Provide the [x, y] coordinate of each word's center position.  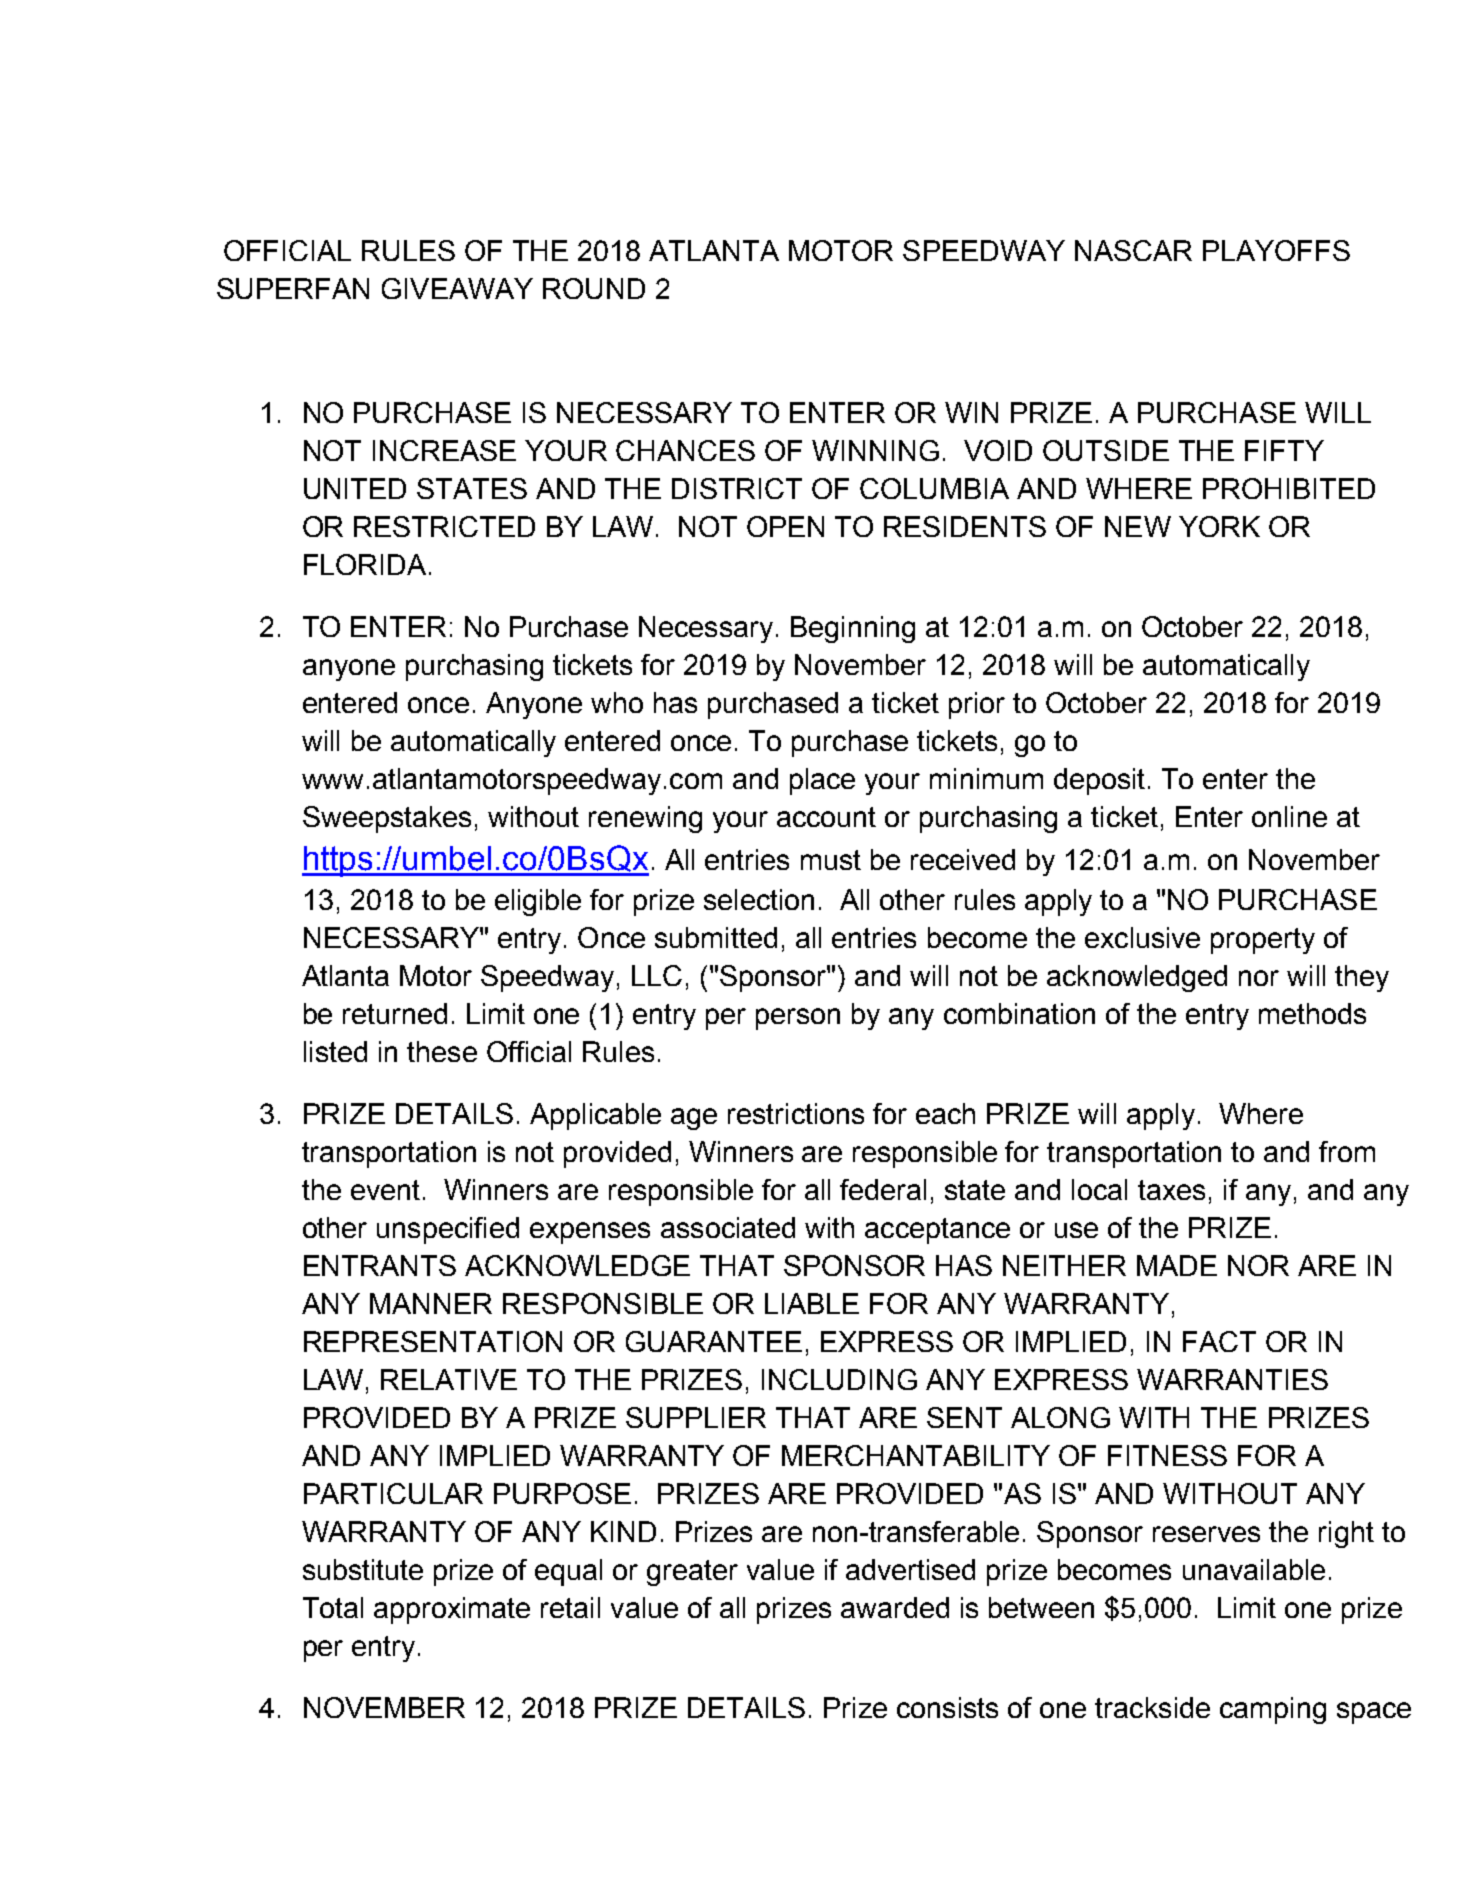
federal [883, 1189]
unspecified [448, 1230]
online [1289, 816]
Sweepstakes [387, 819]
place [822, 781]
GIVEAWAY [457, 288]
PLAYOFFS [1276, 250]
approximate [452, 1610]
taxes [1171, 1190]
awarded [895, 1607]
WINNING [875, 450]
